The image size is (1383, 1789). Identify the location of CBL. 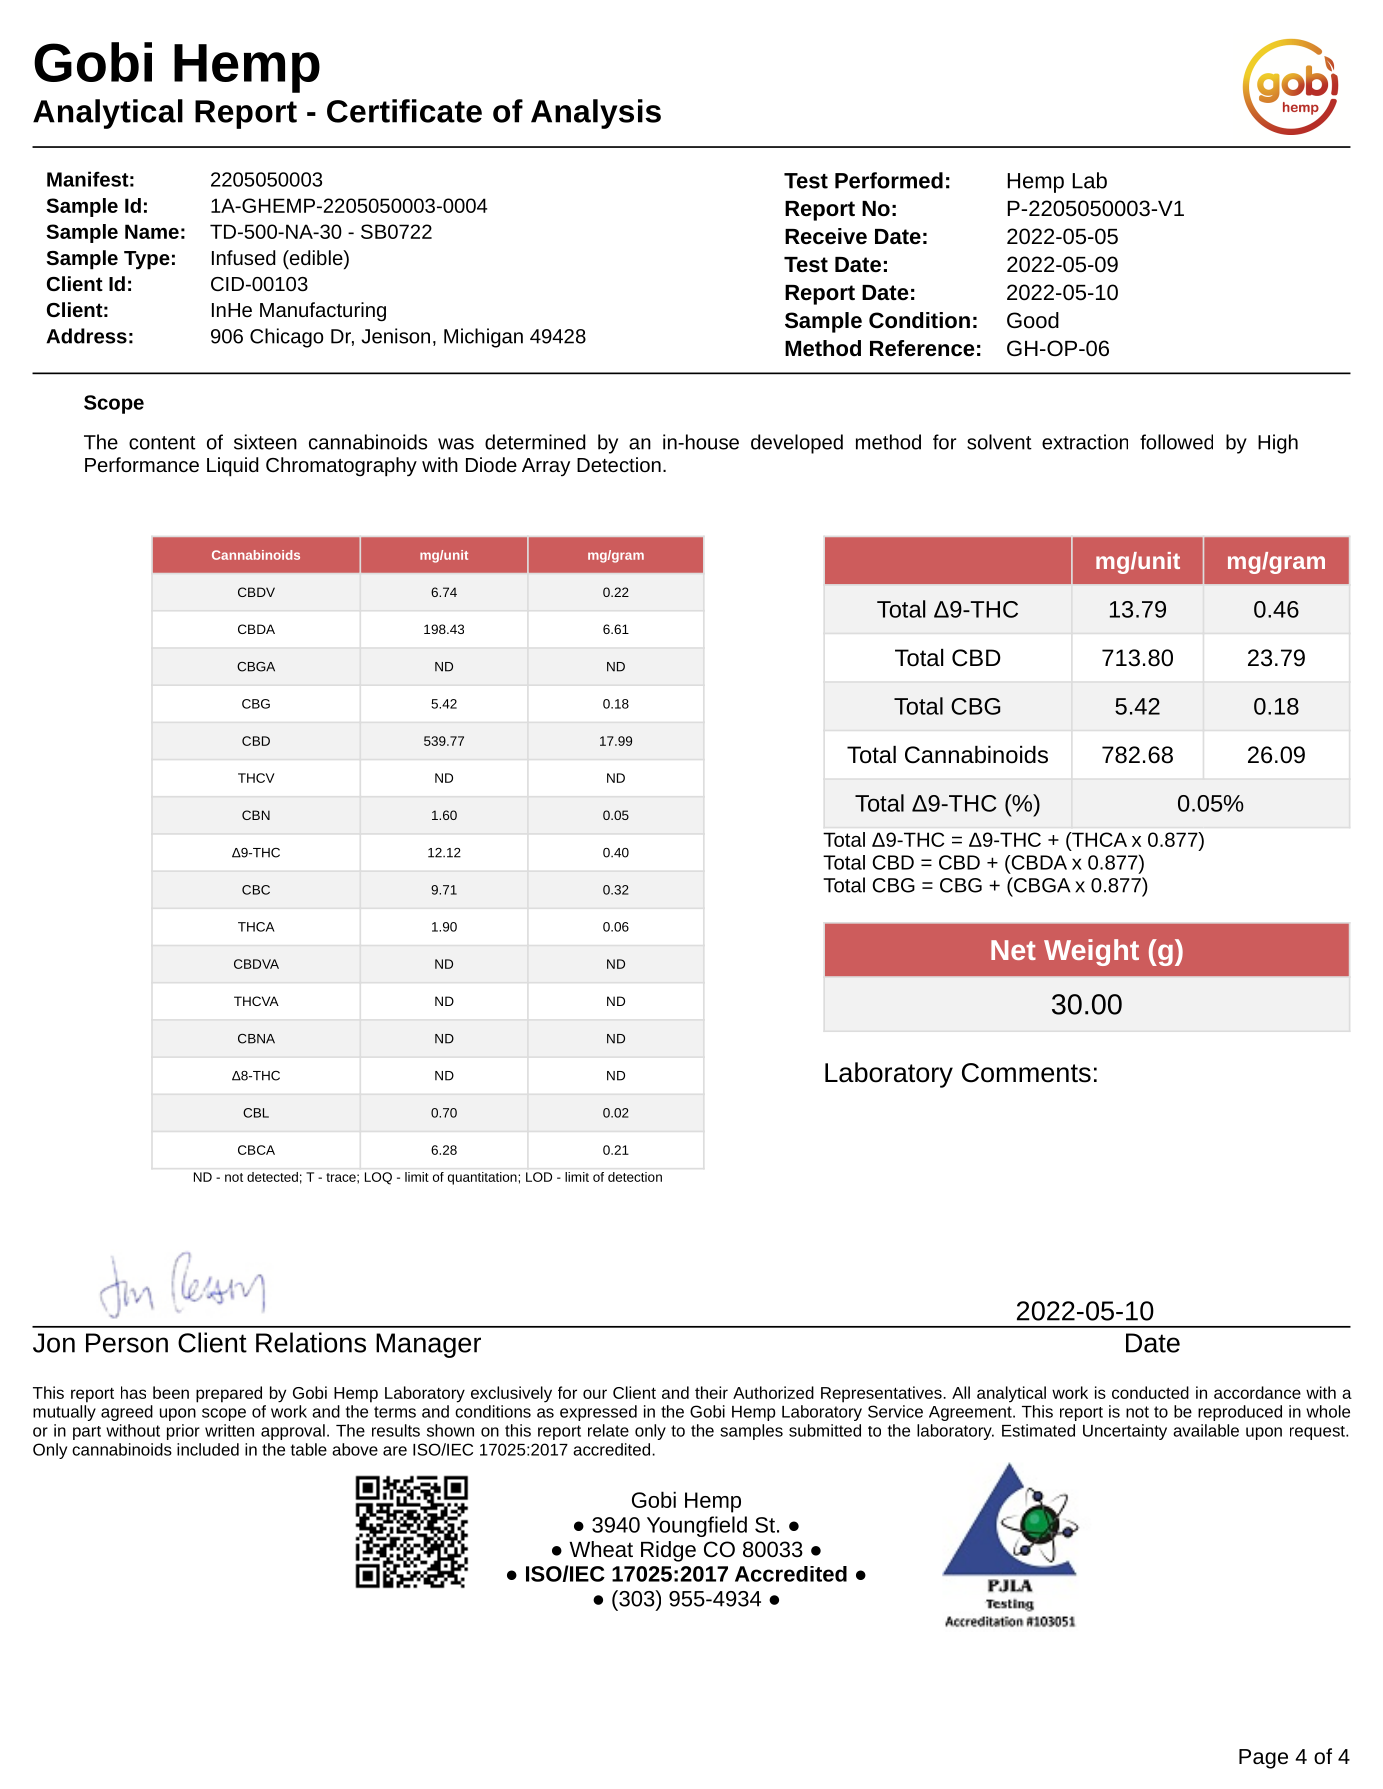
(256, 1113).
